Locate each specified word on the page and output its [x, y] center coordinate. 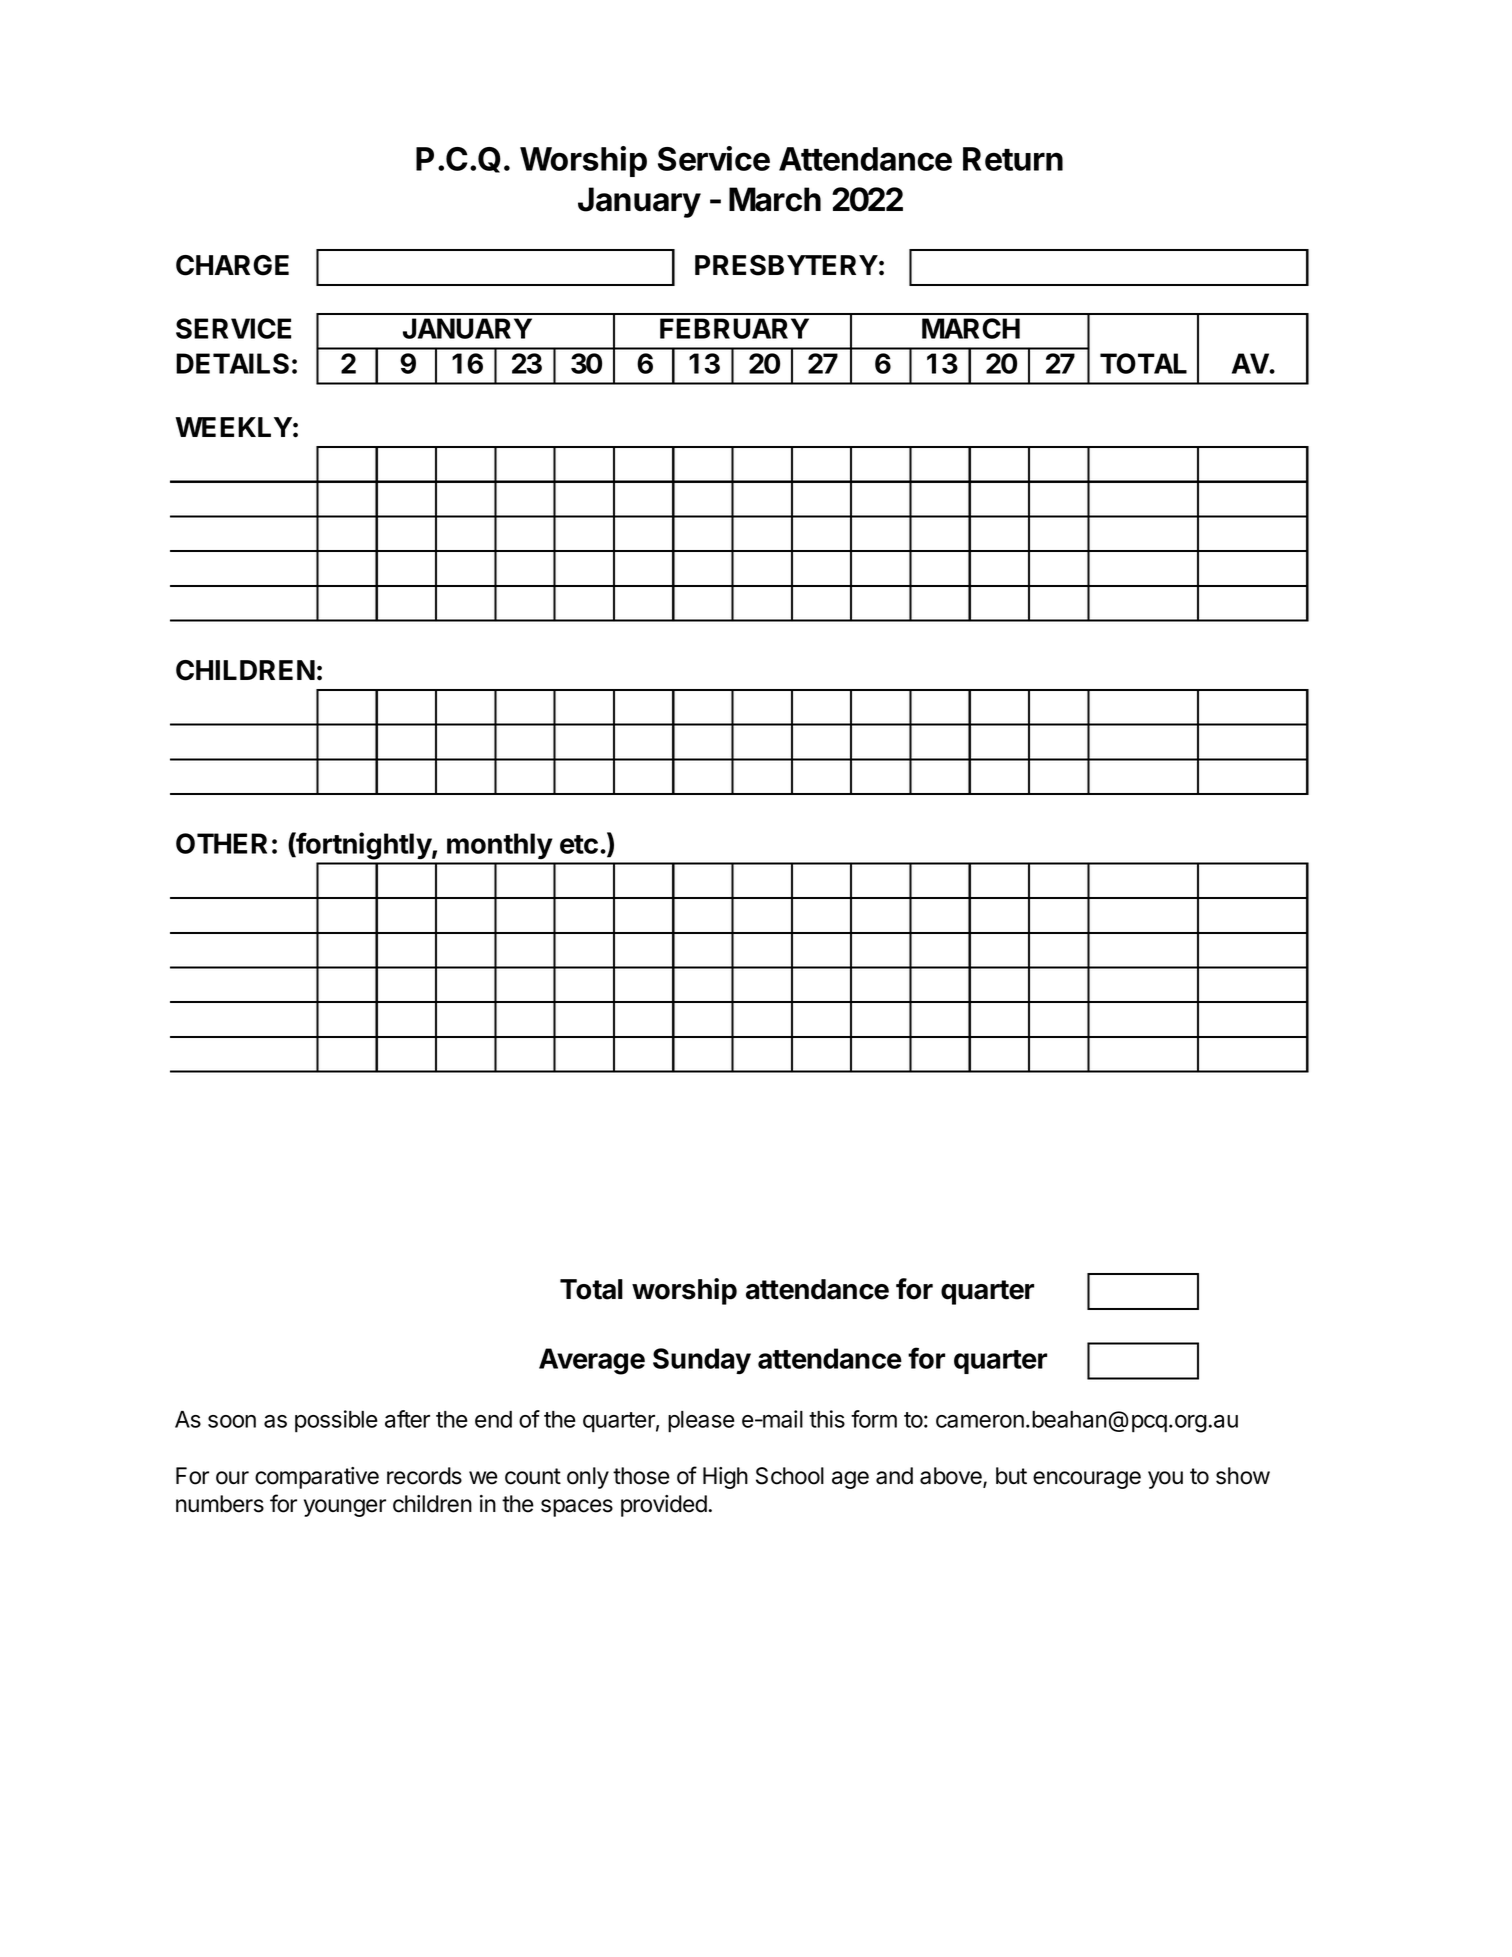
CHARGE [232, 265]
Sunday [702, 1361]
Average [592, 1361]
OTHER [221, 843]
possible [336, 1421]
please [701, 1422]
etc [579, 844]
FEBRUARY [734, 328]
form [874, 1419]
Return [1013, 159]
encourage [1087, 1480]
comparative [317, 1478]
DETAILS [232, 363]
